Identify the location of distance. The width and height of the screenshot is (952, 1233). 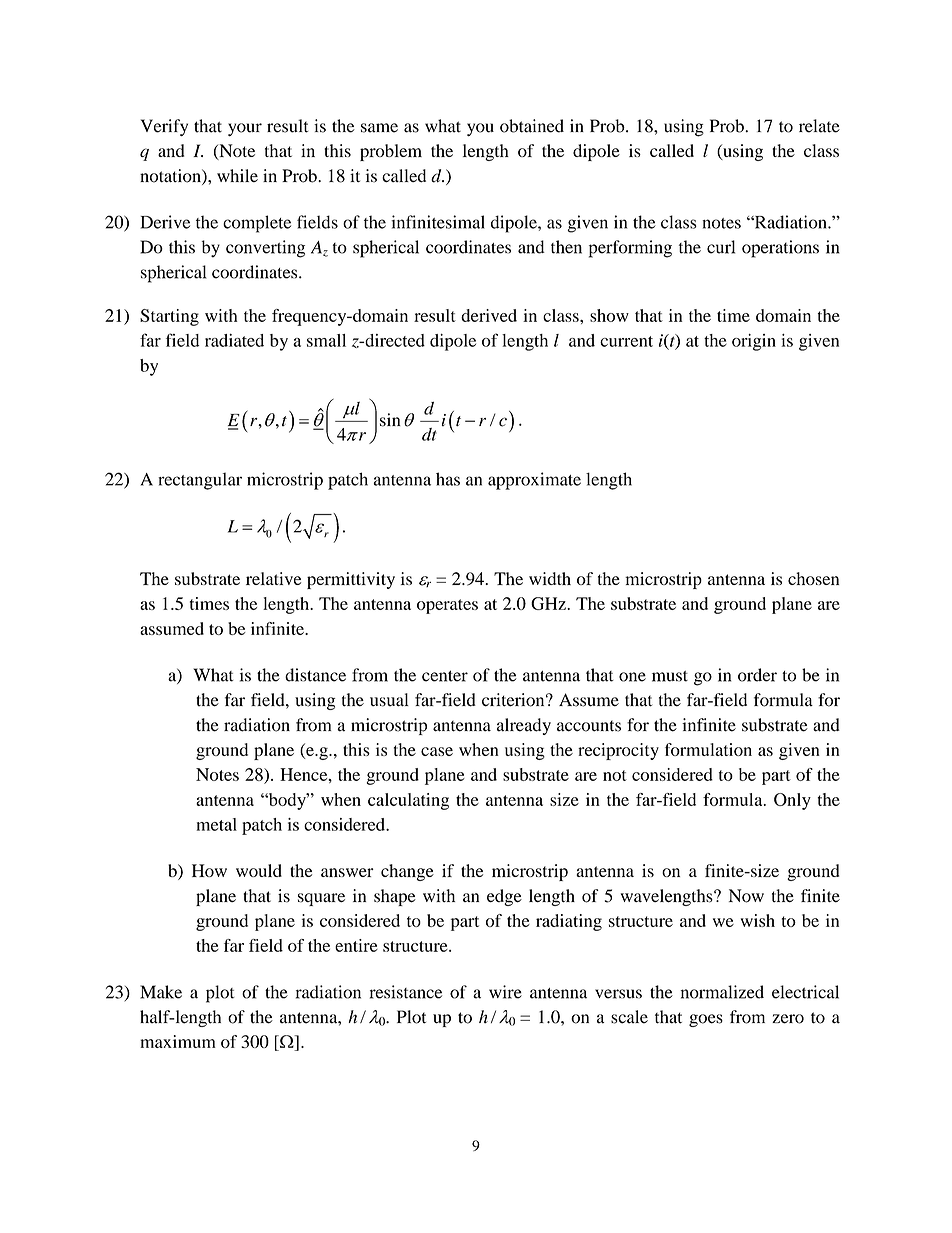
(315, 675).
